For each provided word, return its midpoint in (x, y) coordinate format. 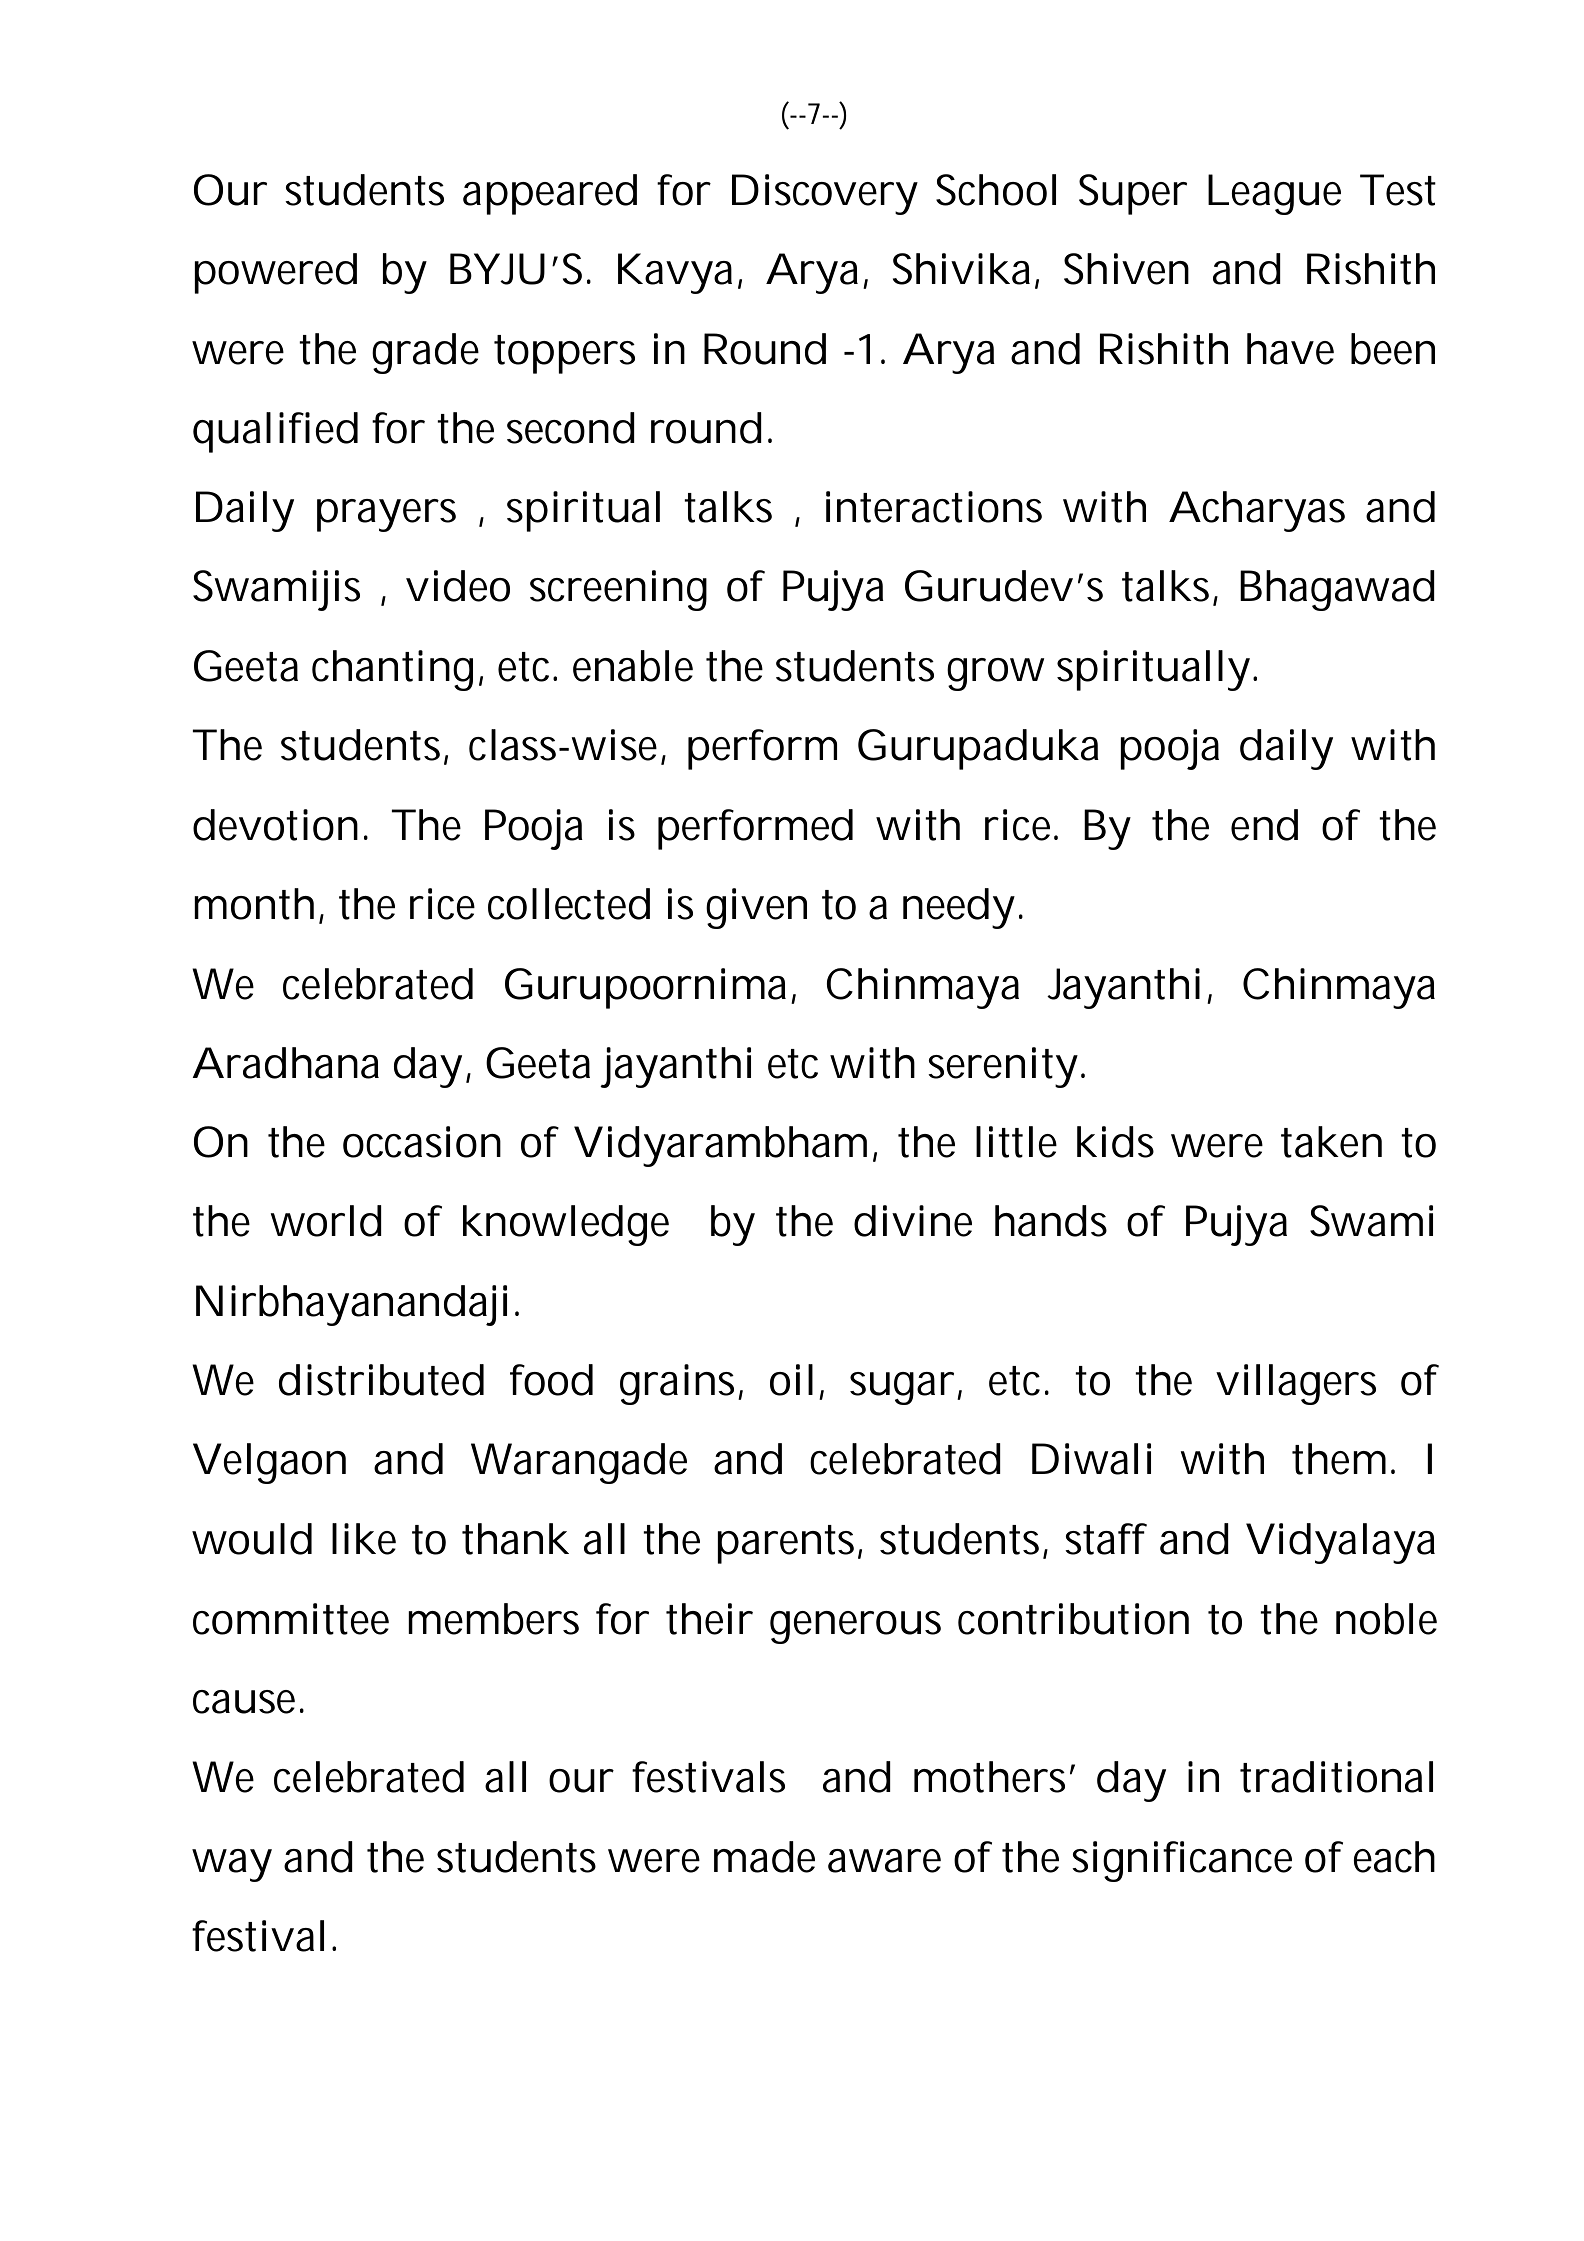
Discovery (825, 194)
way (232, 1865)
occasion (422, 1142)
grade (425, 353)
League (1274, 194)
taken (1331, 1142)
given (756, 908)
